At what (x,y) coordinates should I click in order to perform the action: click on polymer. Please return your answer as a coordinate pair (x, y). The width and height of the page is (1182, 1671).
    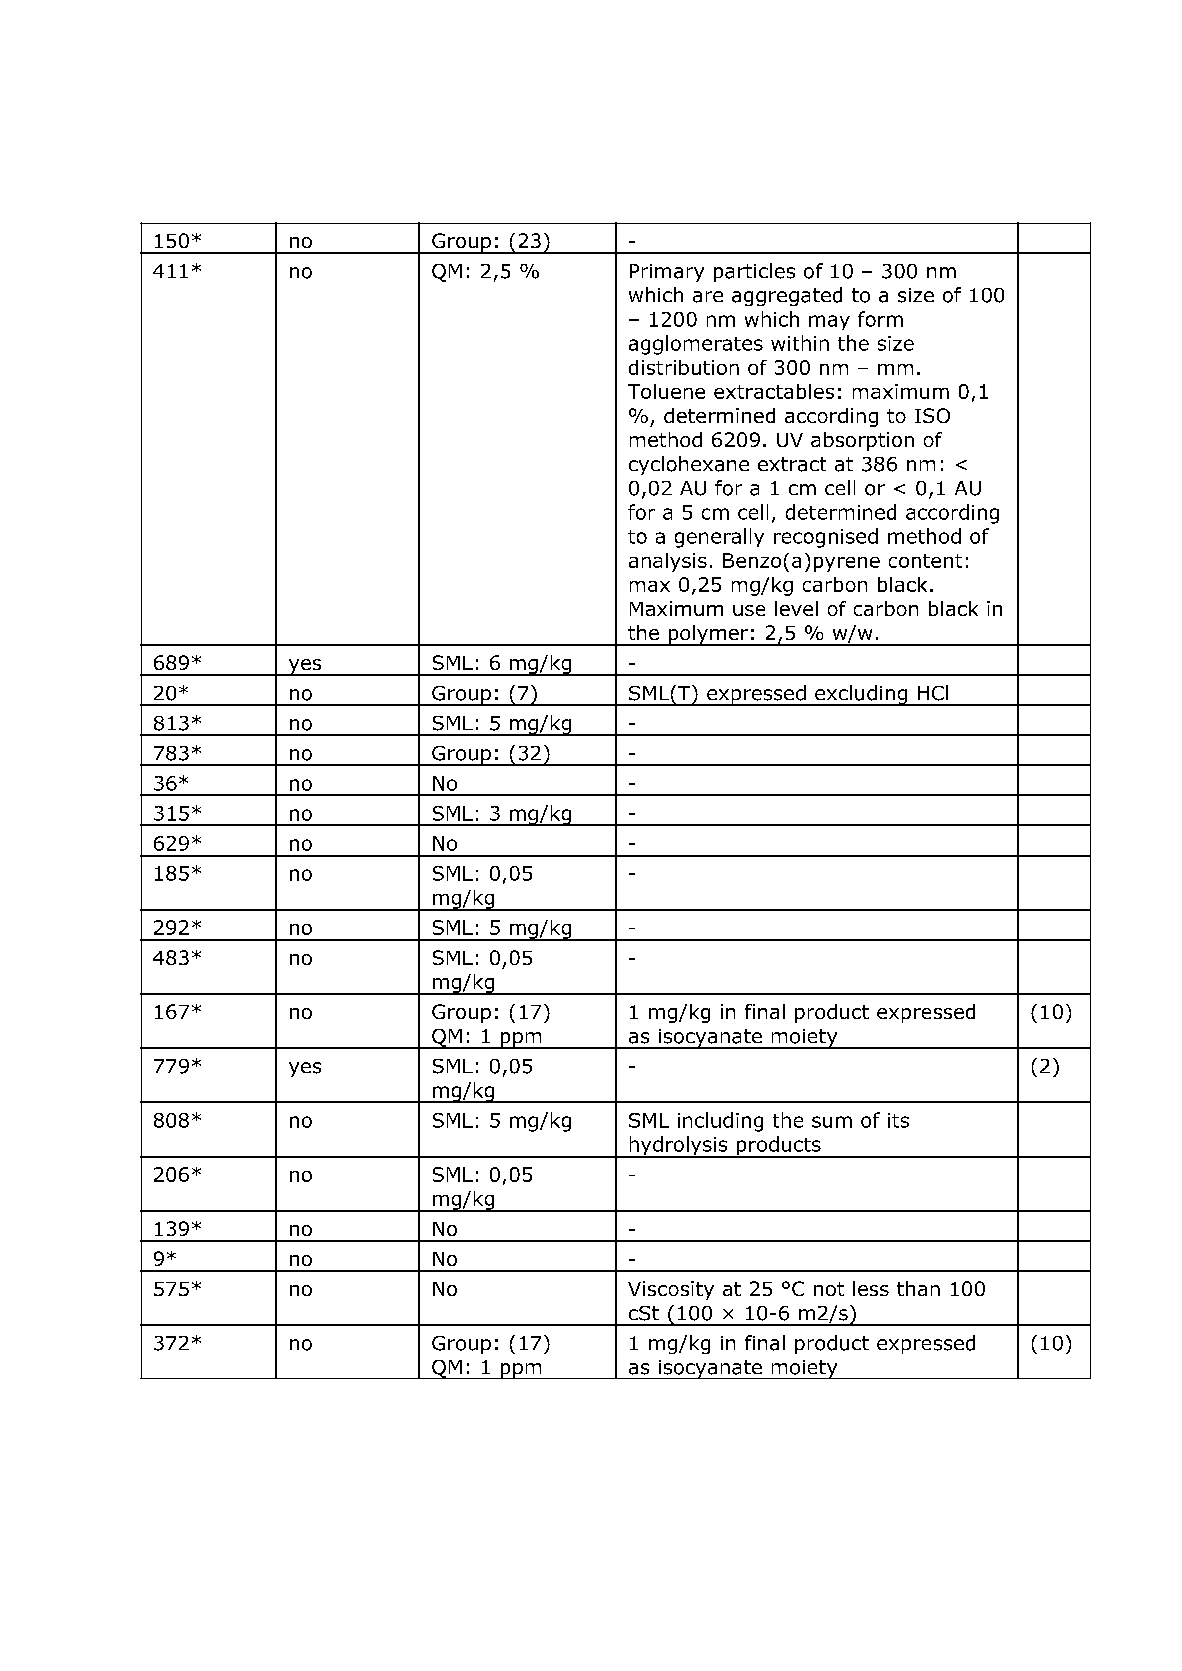
    Looking at the image, I should click on (708, 635).
